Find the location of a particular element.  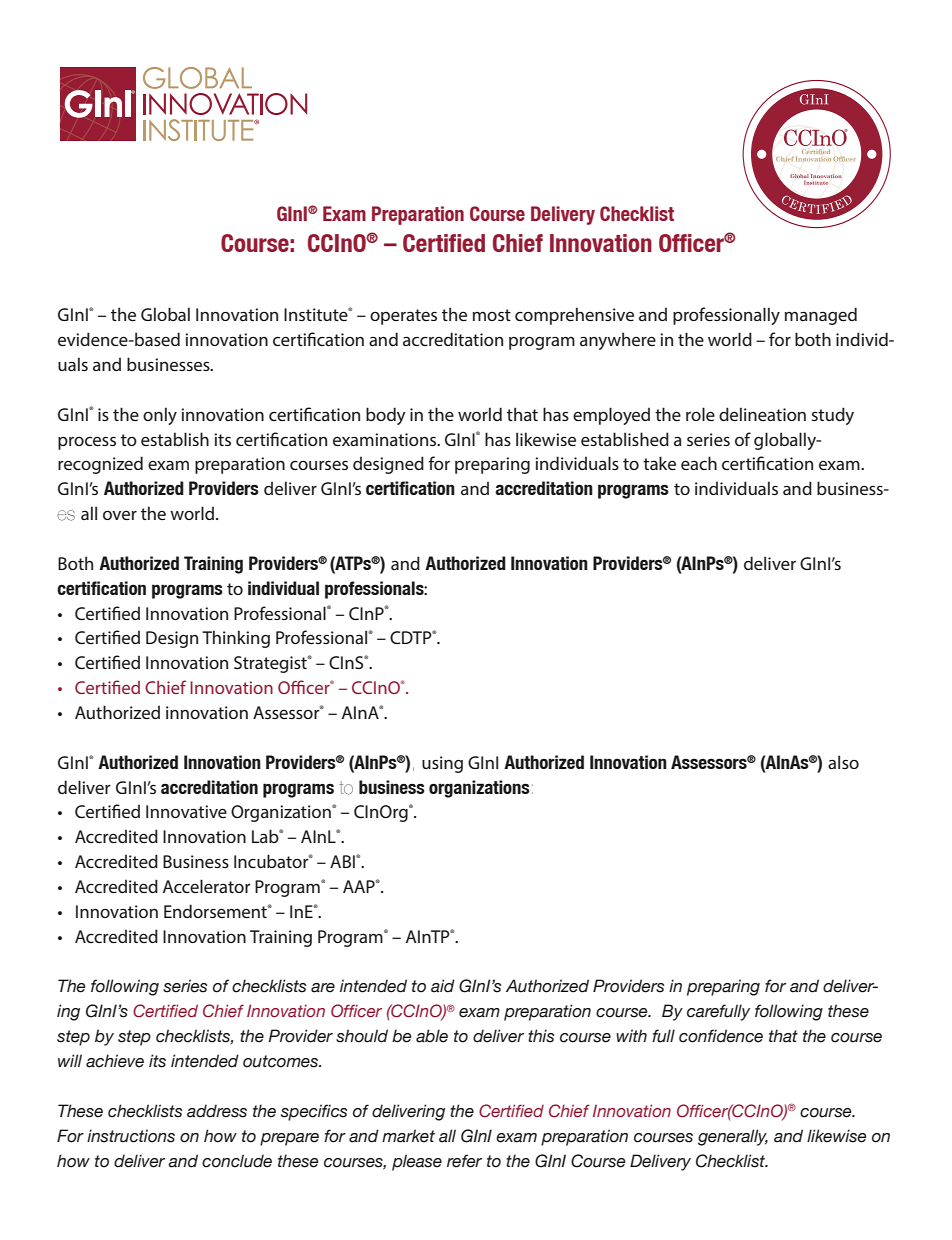

generally is located at coordinates (733, 1137).
